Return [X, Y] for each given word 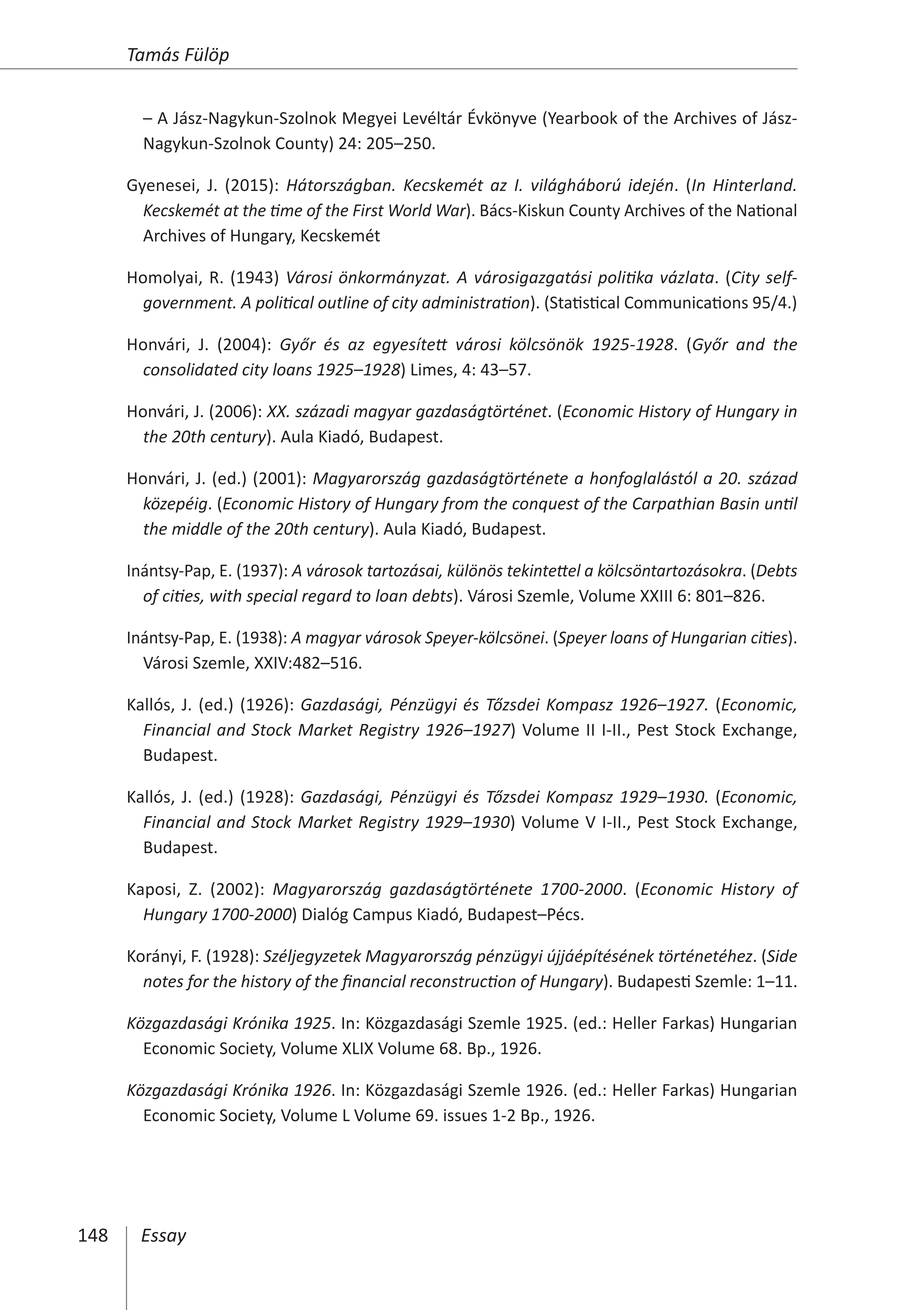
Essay [164, 1237]
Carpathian [673, 505]
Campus [382, 916]
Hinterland [754, 184]
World [410, 210]
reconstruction [463, 981]
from [459, 504]
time [286, 210]
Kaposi [153, 890]
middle [197, 528]
